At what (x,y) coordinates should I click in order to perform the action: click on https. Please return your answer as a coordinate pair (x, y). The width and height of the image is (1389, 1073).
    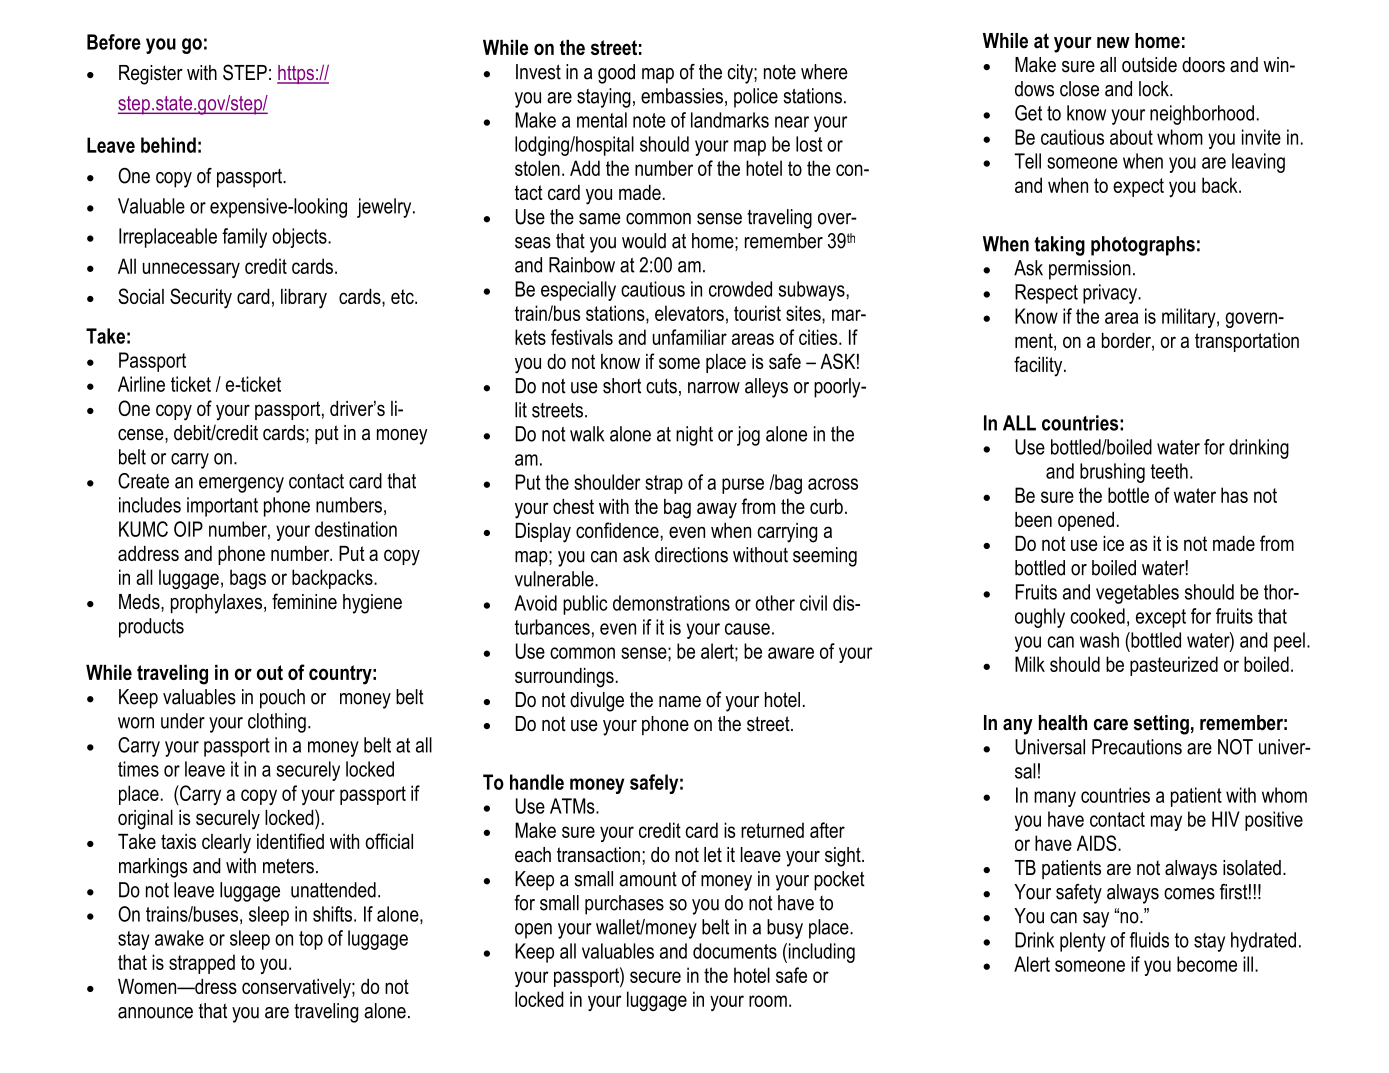
    Looking at the image, I should click on (296, 74).
